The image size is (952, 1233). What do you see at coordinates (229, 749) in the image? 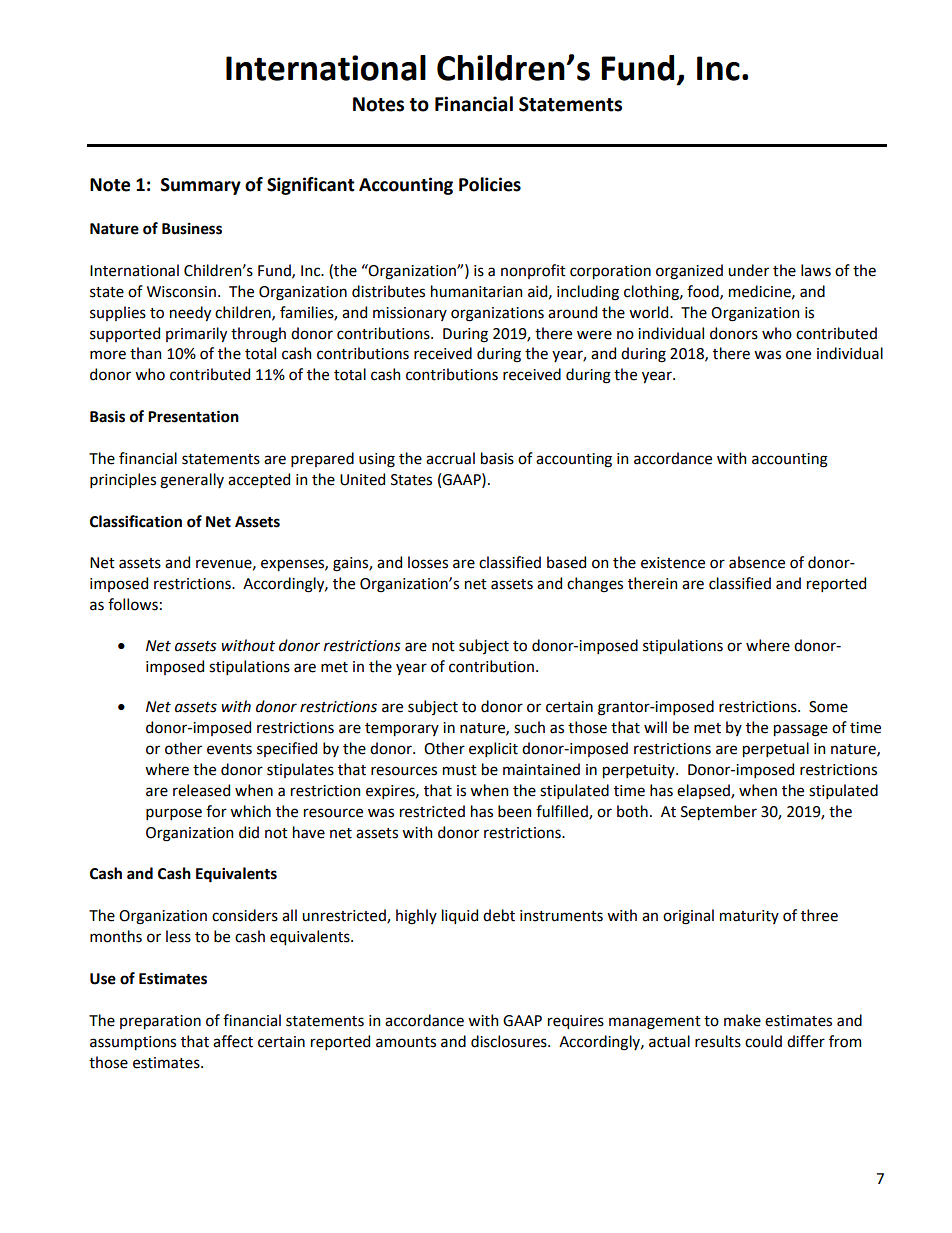
I see `events` at bounding box center [229, 749].
